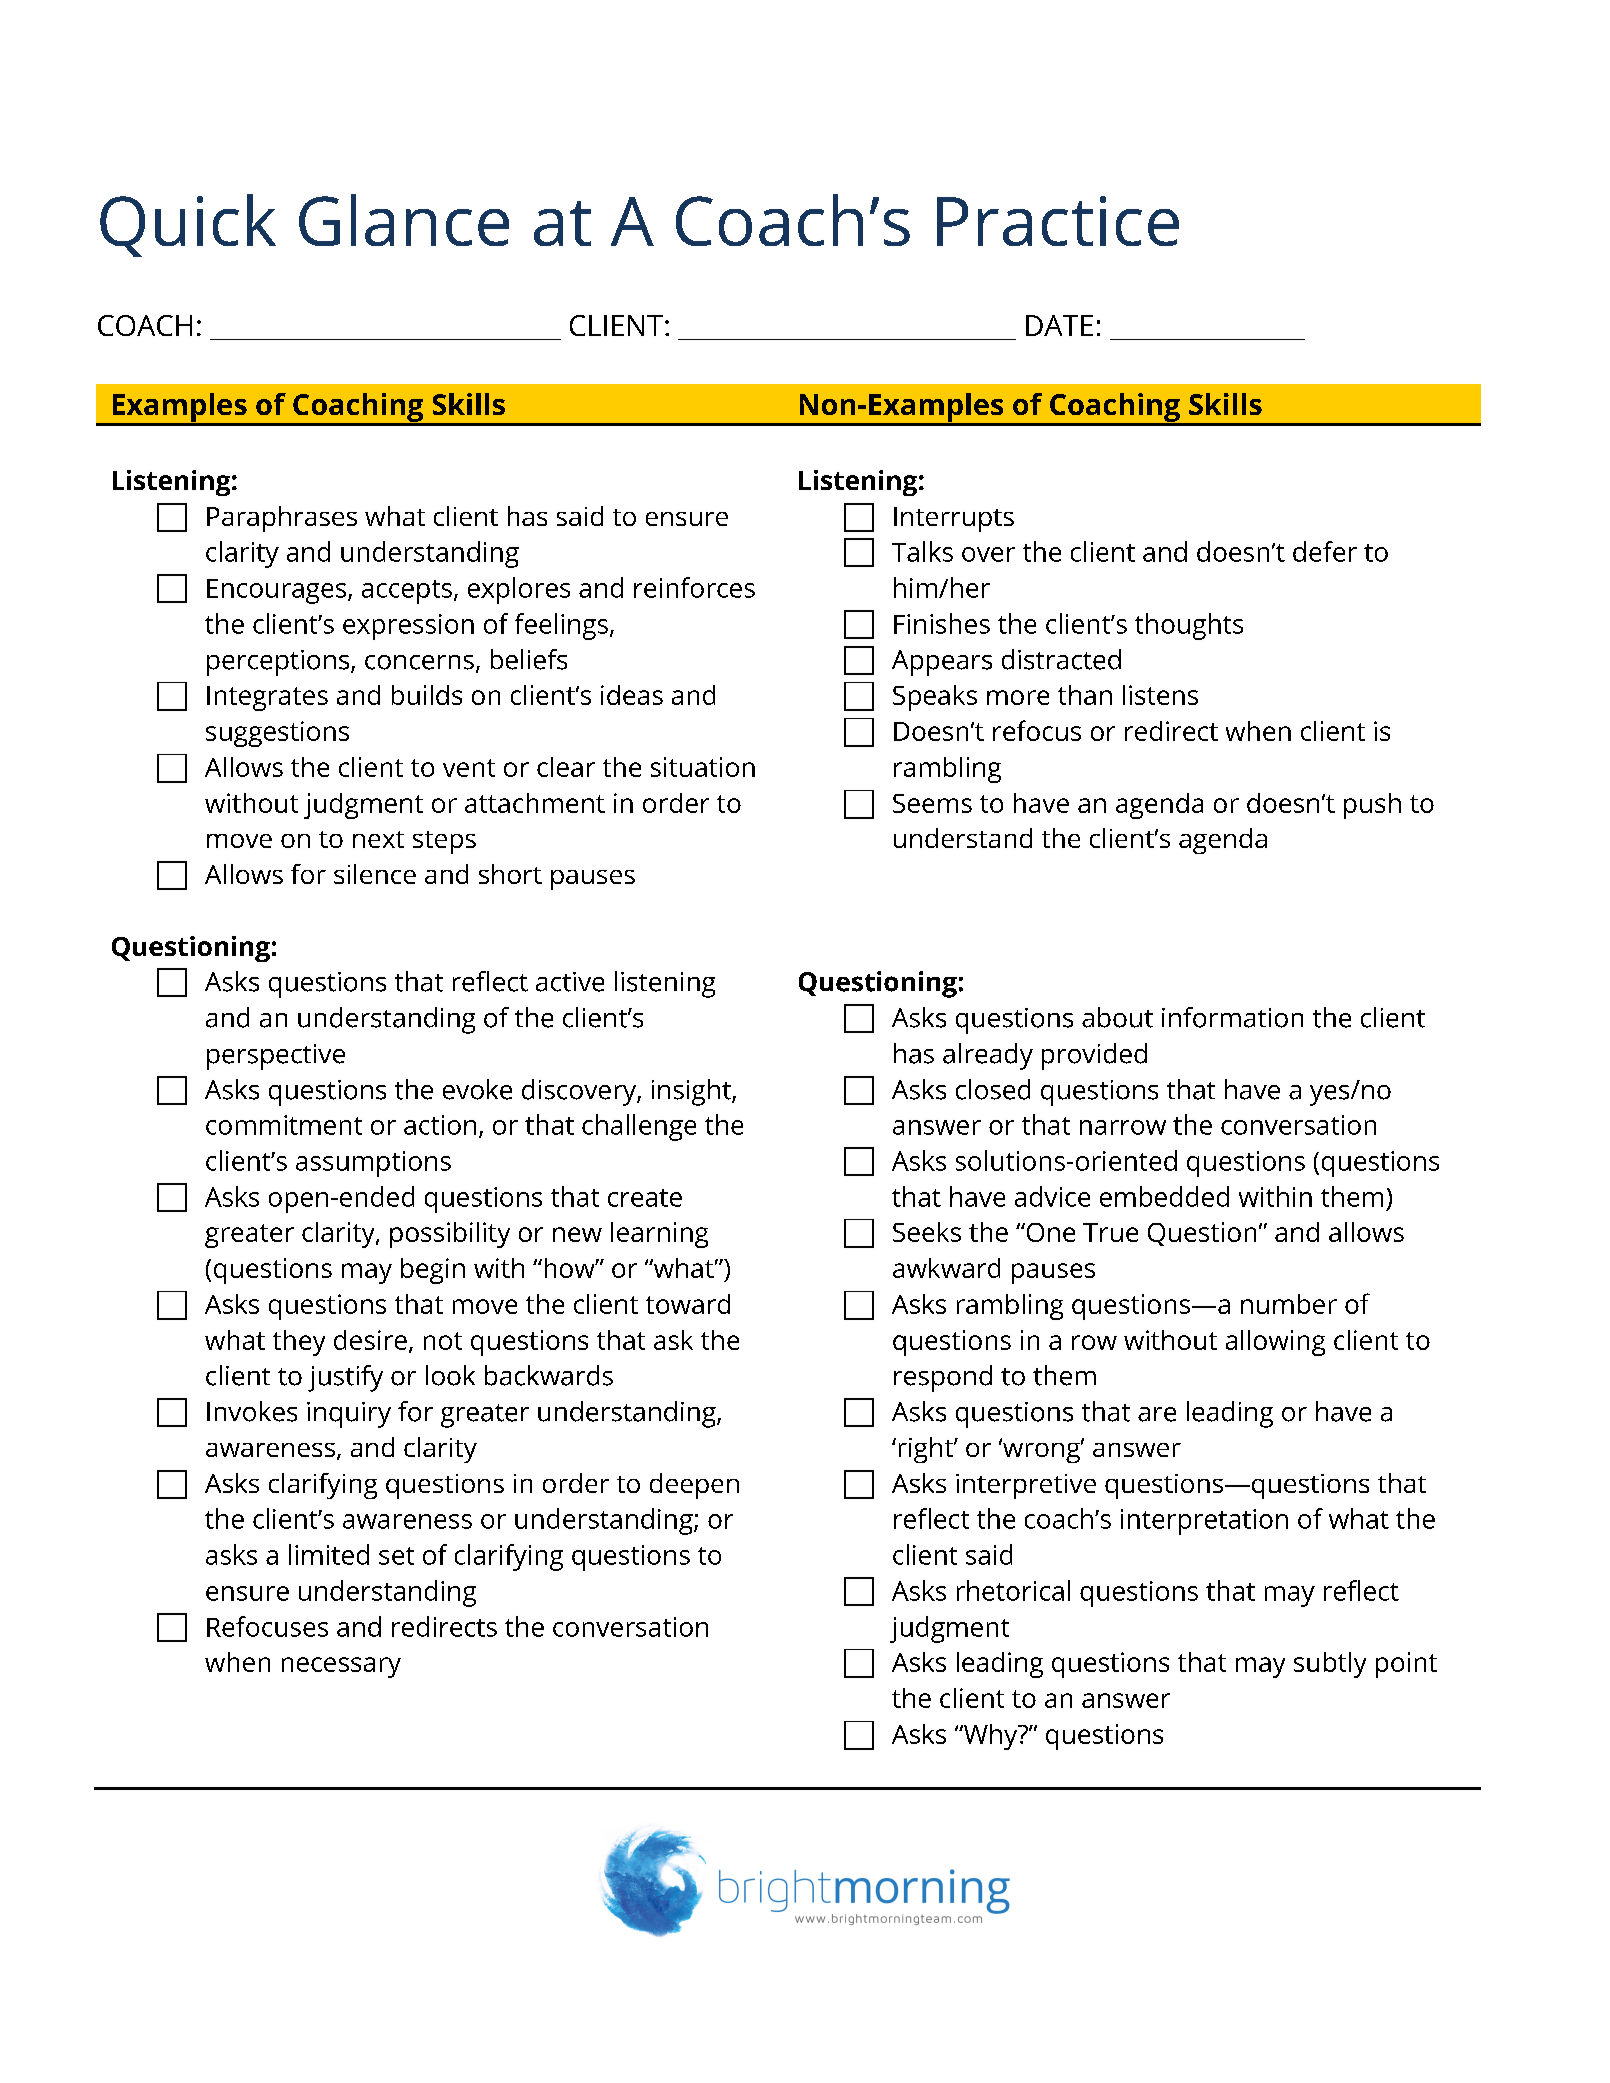  What do you see at coordinates (277, 734) in the page?
I see `suggestions` at bounding box center [277, 734].
